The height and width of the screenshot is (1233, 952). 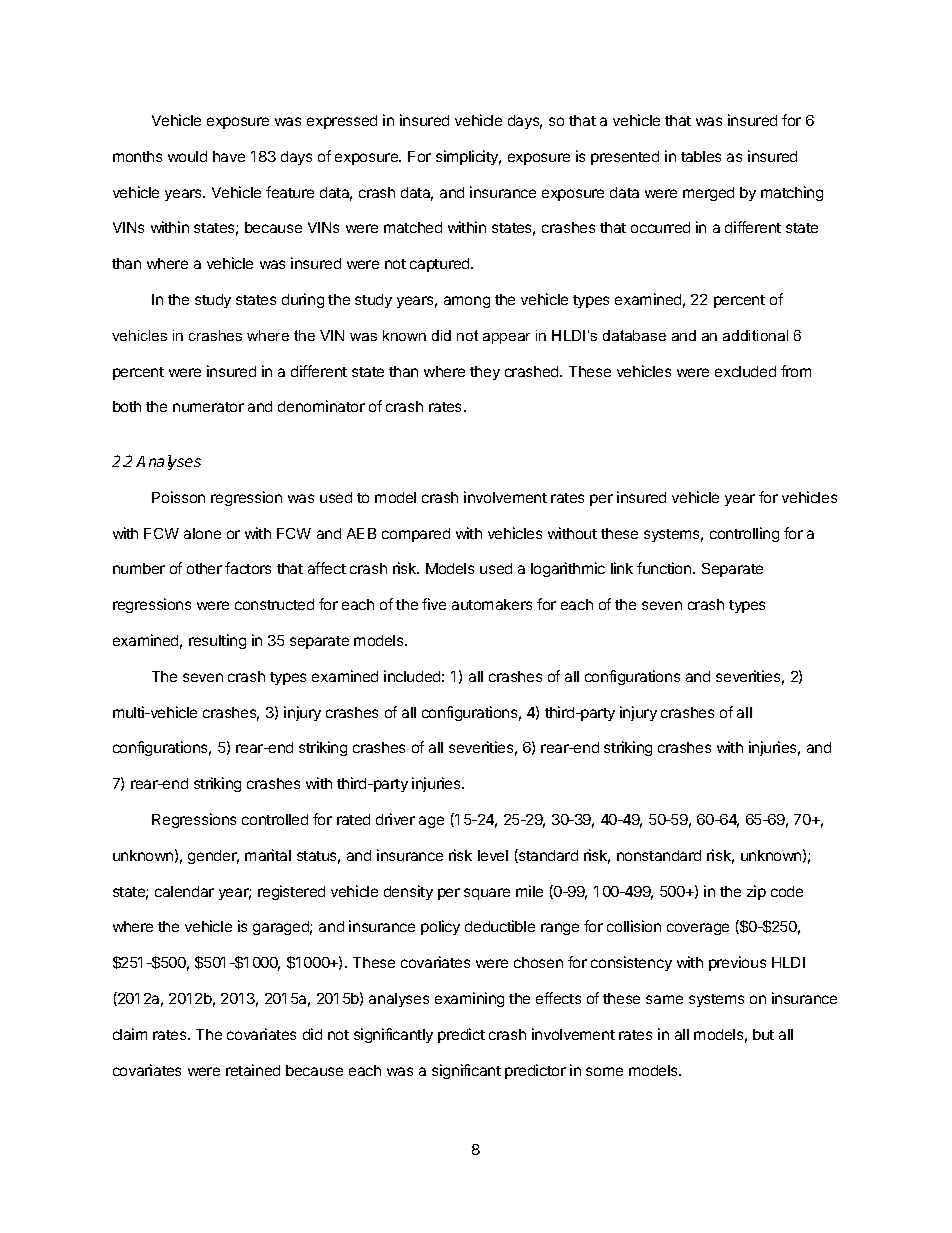 I want to click on examining, so click(x=469, y=999).
